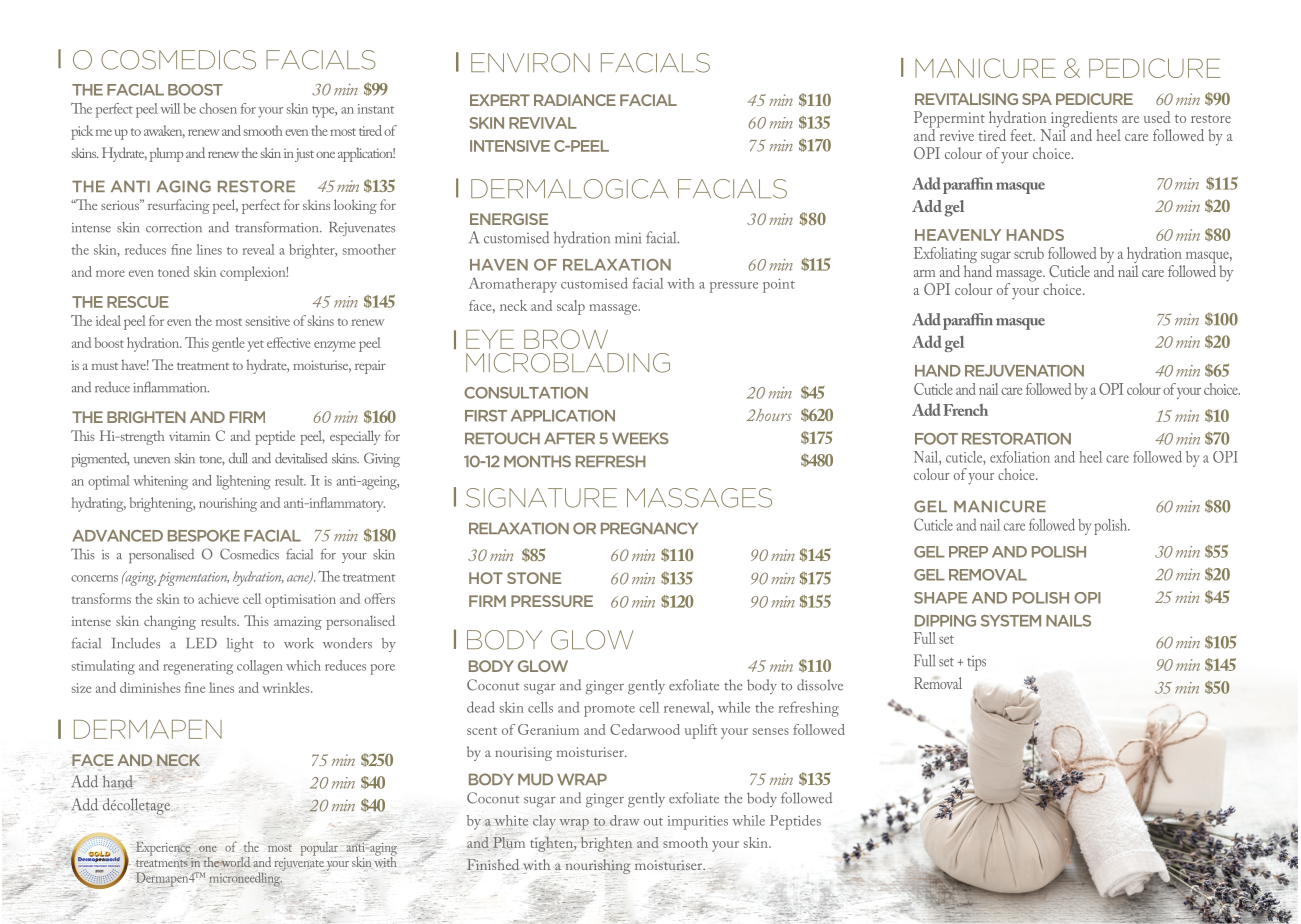  I want to click on ingredients, so click(1084, 120).
